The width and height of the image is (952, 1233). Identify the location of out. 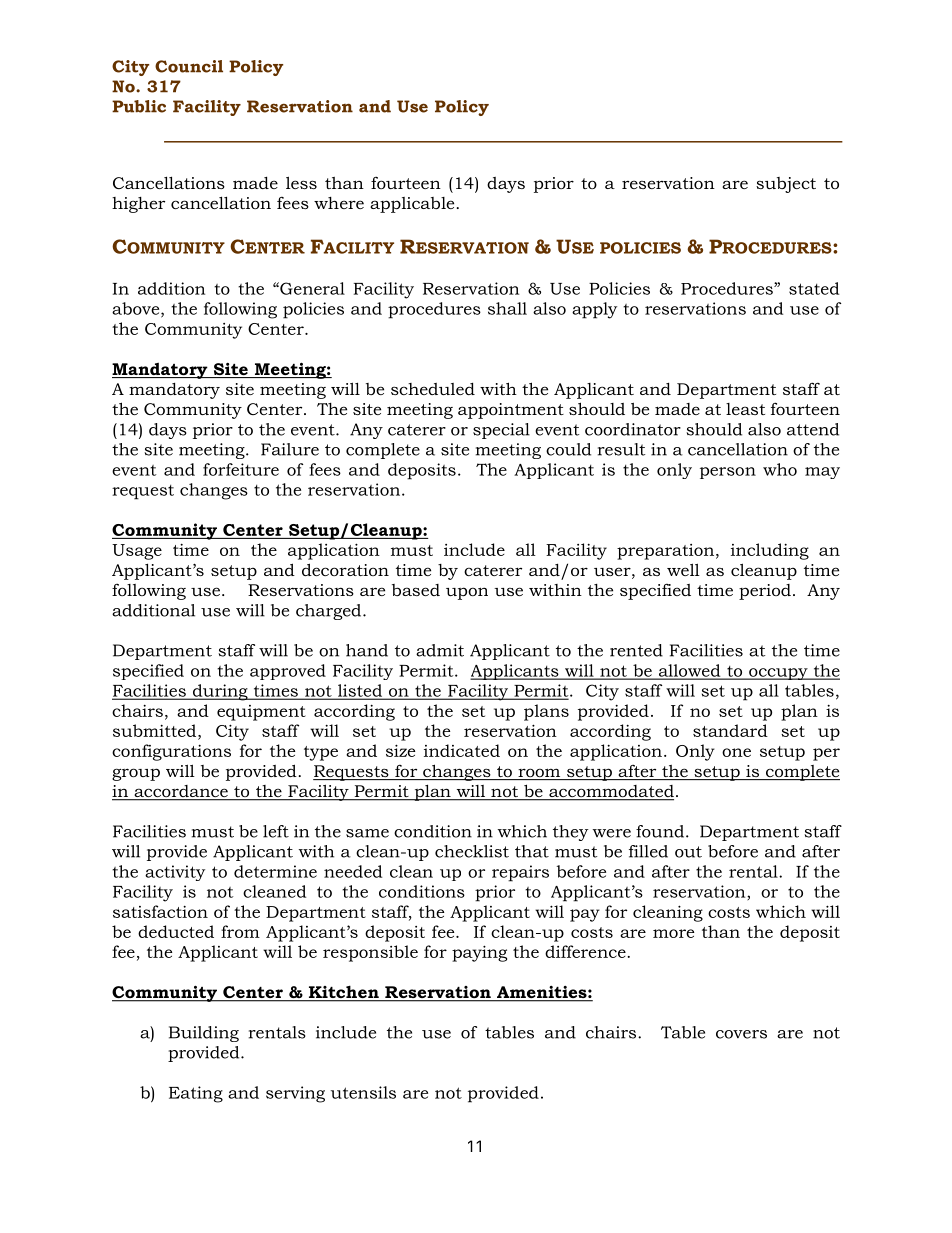
(688, 852).
